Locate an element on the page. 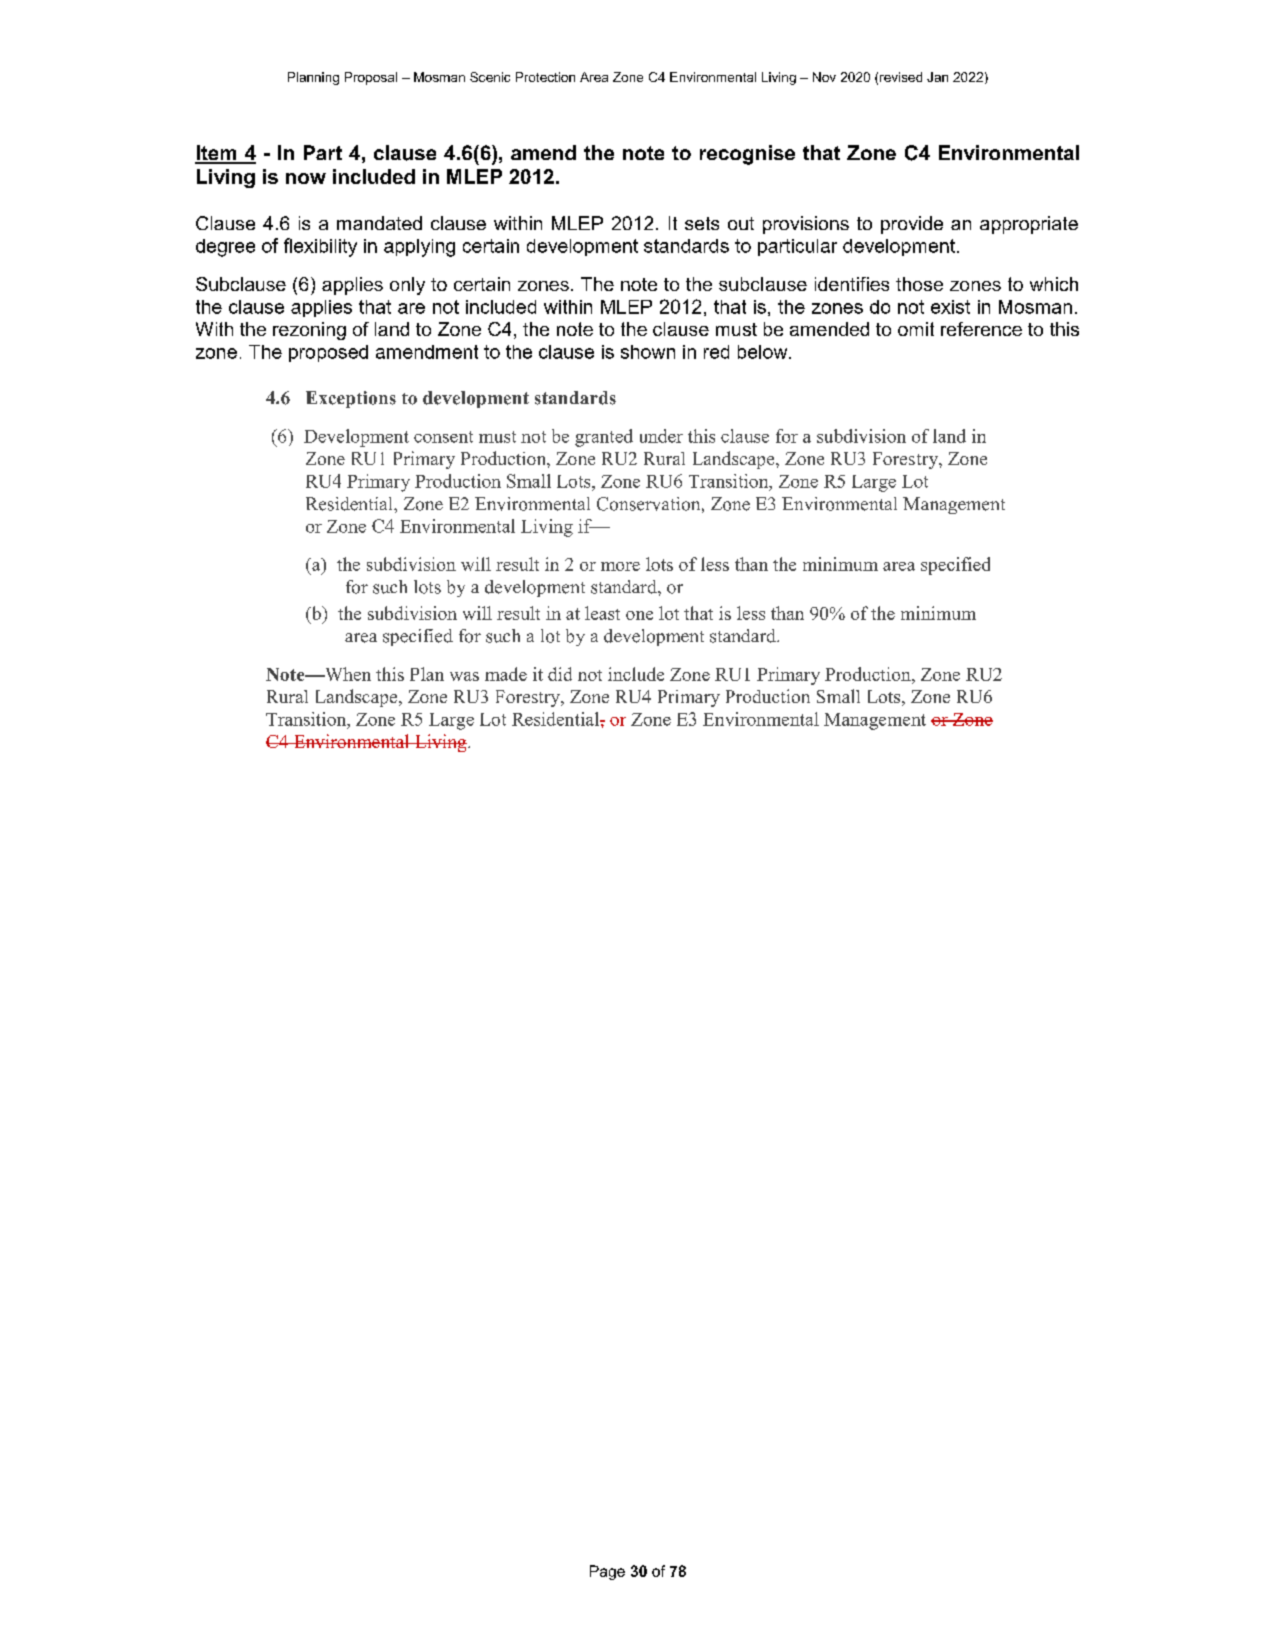  did is located at coordinates (560, 674).
